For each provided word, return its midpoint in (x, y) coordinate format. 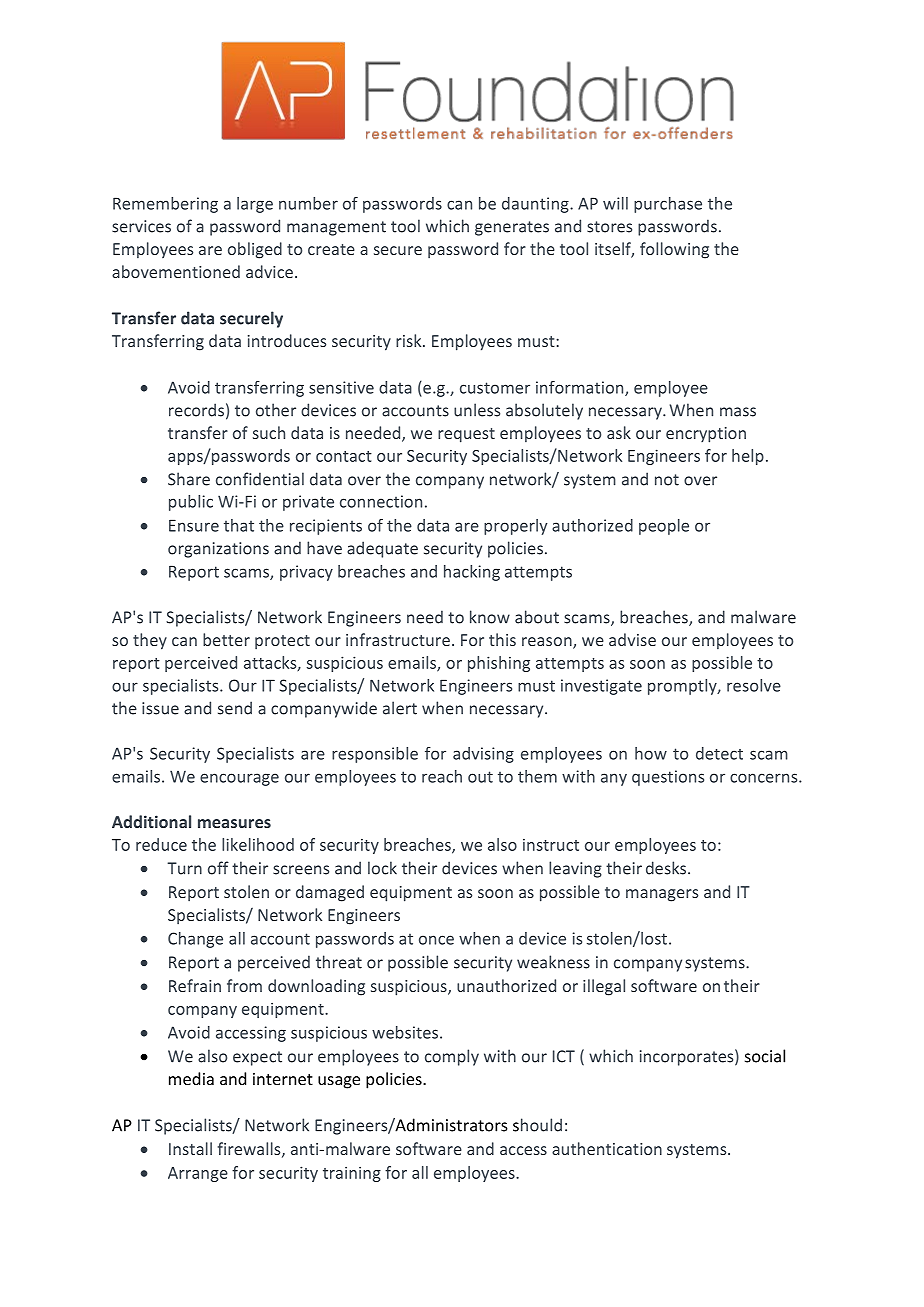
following (674, 250)
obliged (255, 250)
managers (662, 895)
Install (190, 1148)
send (235, 708)
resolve (754, 685)
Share (189, 479)
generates (512, 228)
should (537, 1125)
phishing (499, 664)
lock (382, 868)
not (667, 480)
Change (195, 940)
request (466, 435)
